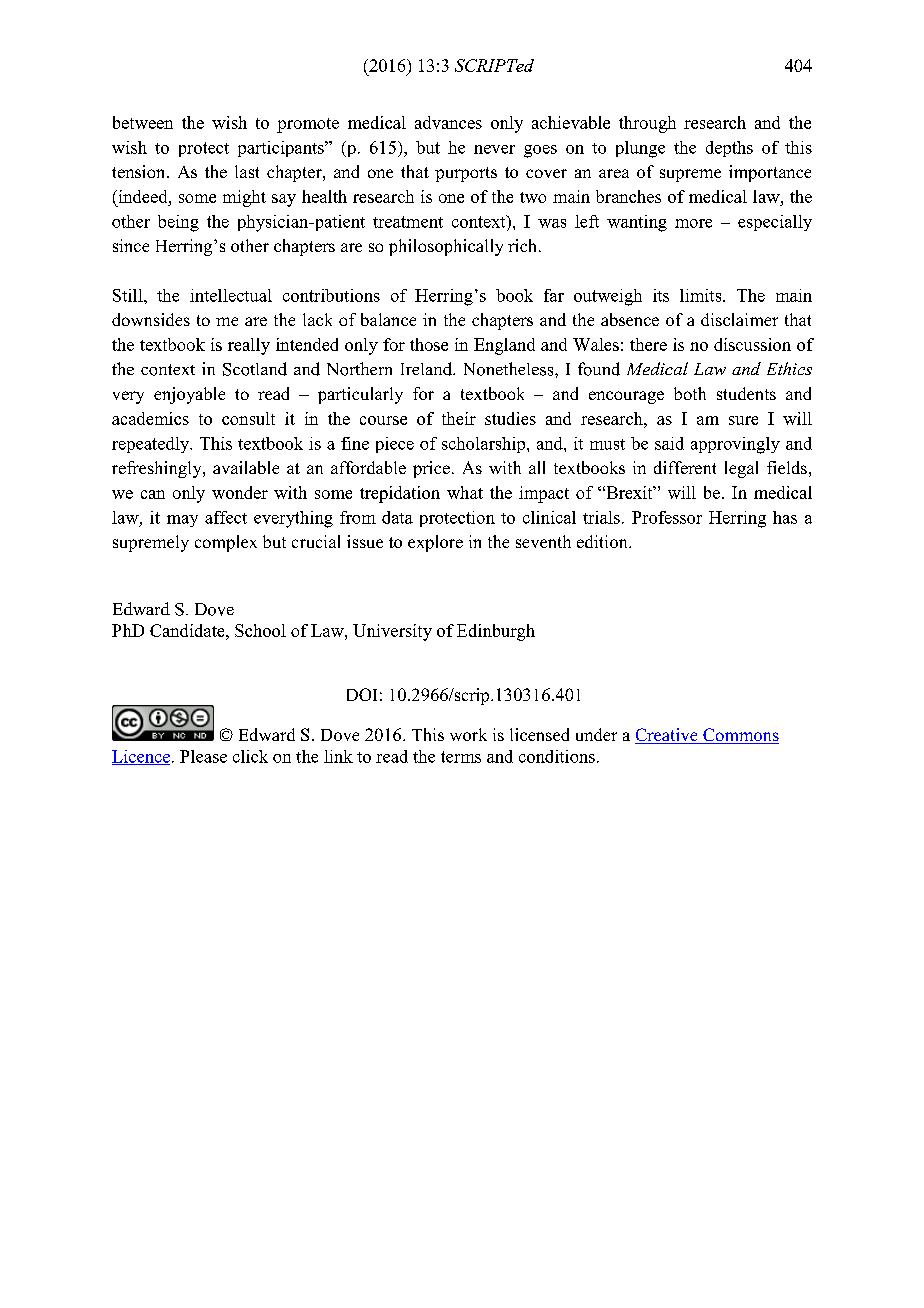 Image resolution: width=924 pixels, height=1308 pixels. Describe the element at coordinates (667, 517) in the screenshot. I see `Professor` at that location.
